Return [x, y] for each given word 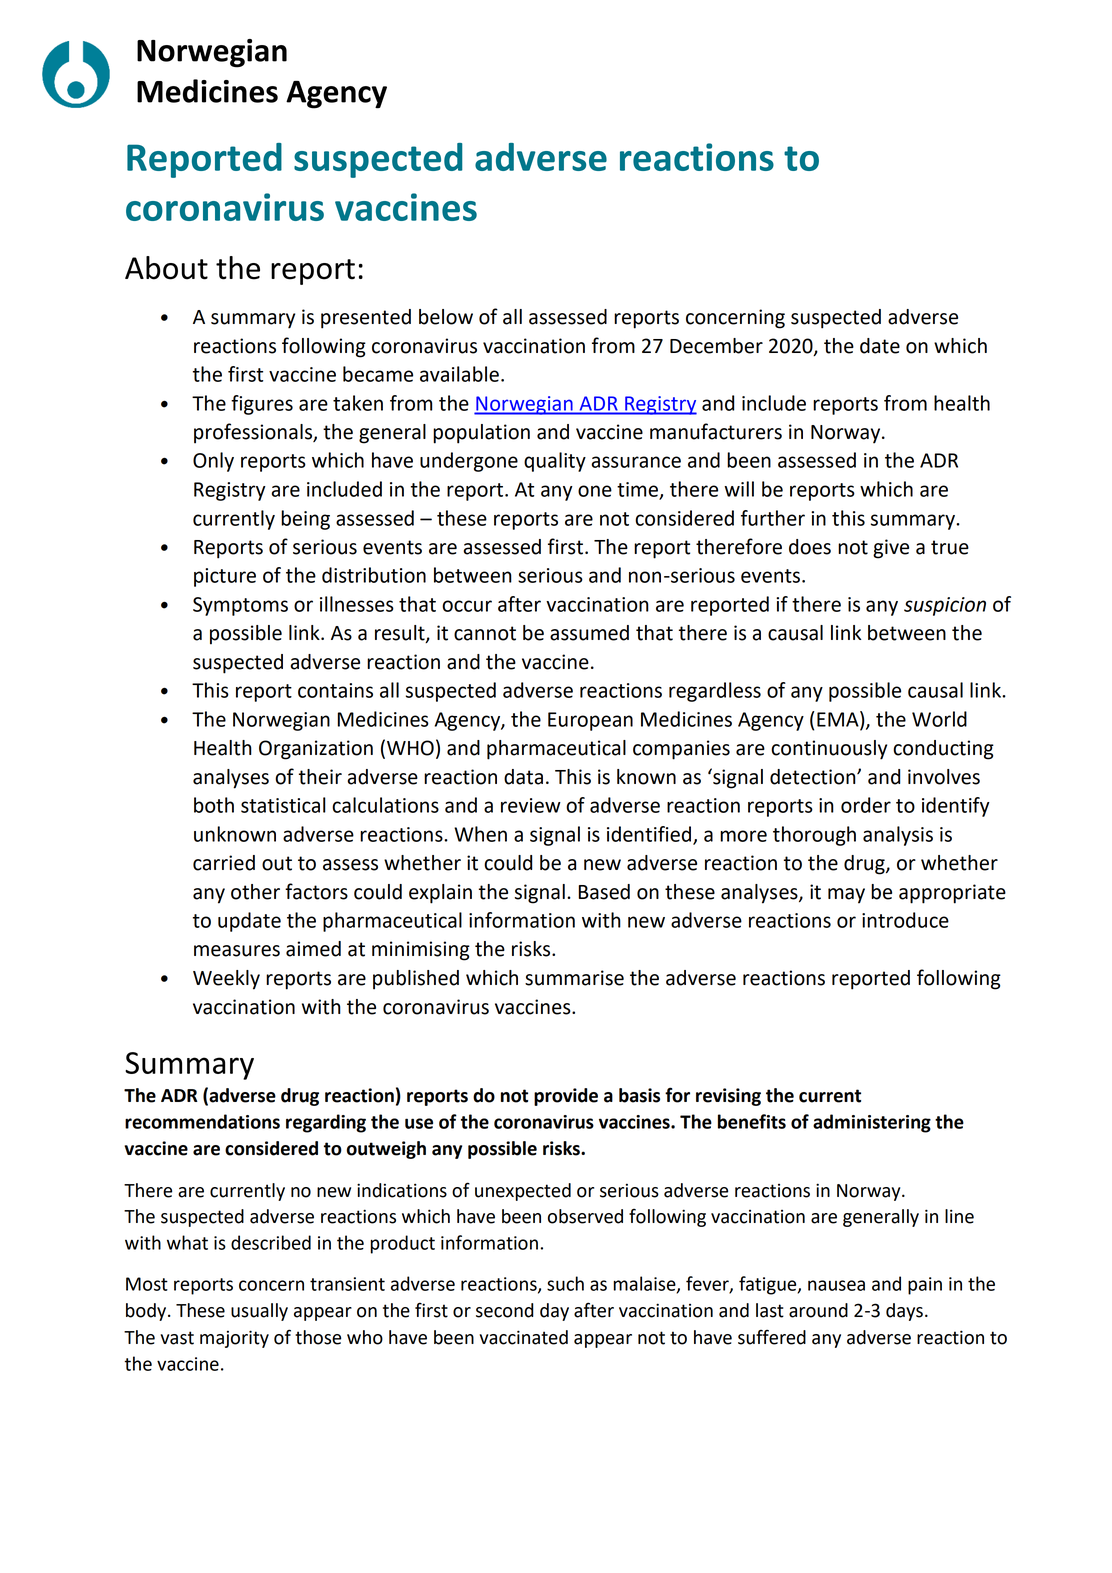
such [565, 1283]
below [446, 317]
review [531, 805]
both [214, 805]
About [166, 268]
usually [259, 1312]
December [716, 346]
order [866, 805]
